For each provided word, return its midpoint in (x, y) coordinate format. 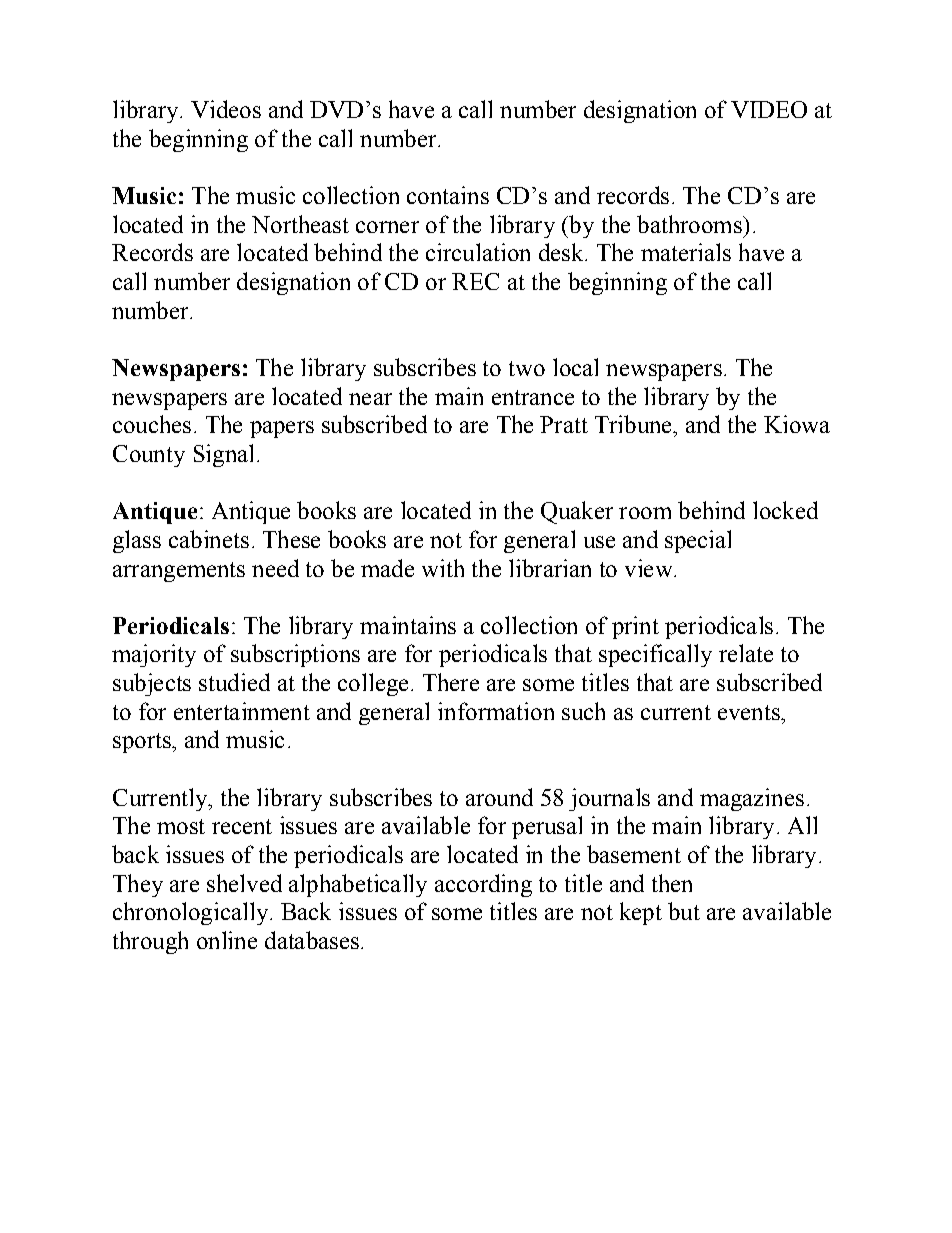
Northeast (300, 224)
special (698, 541)
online (227, 940)
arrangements (179, 572)
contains (448, 195)
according (483, 885)
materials (686, 252)
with (443, 568)
